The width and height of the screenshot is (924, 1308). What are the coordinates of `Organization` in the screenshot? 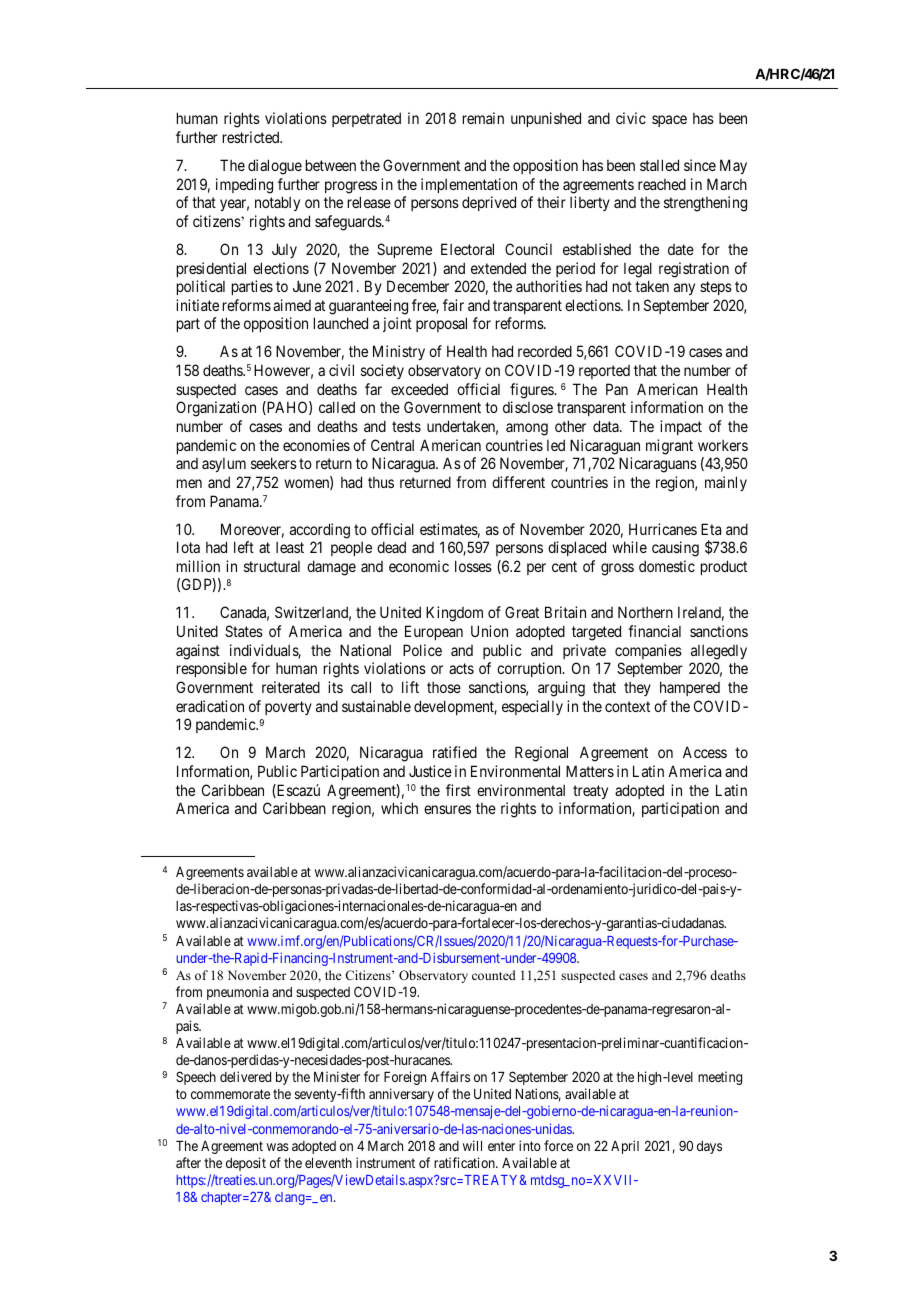 It's located at (216, 409).
